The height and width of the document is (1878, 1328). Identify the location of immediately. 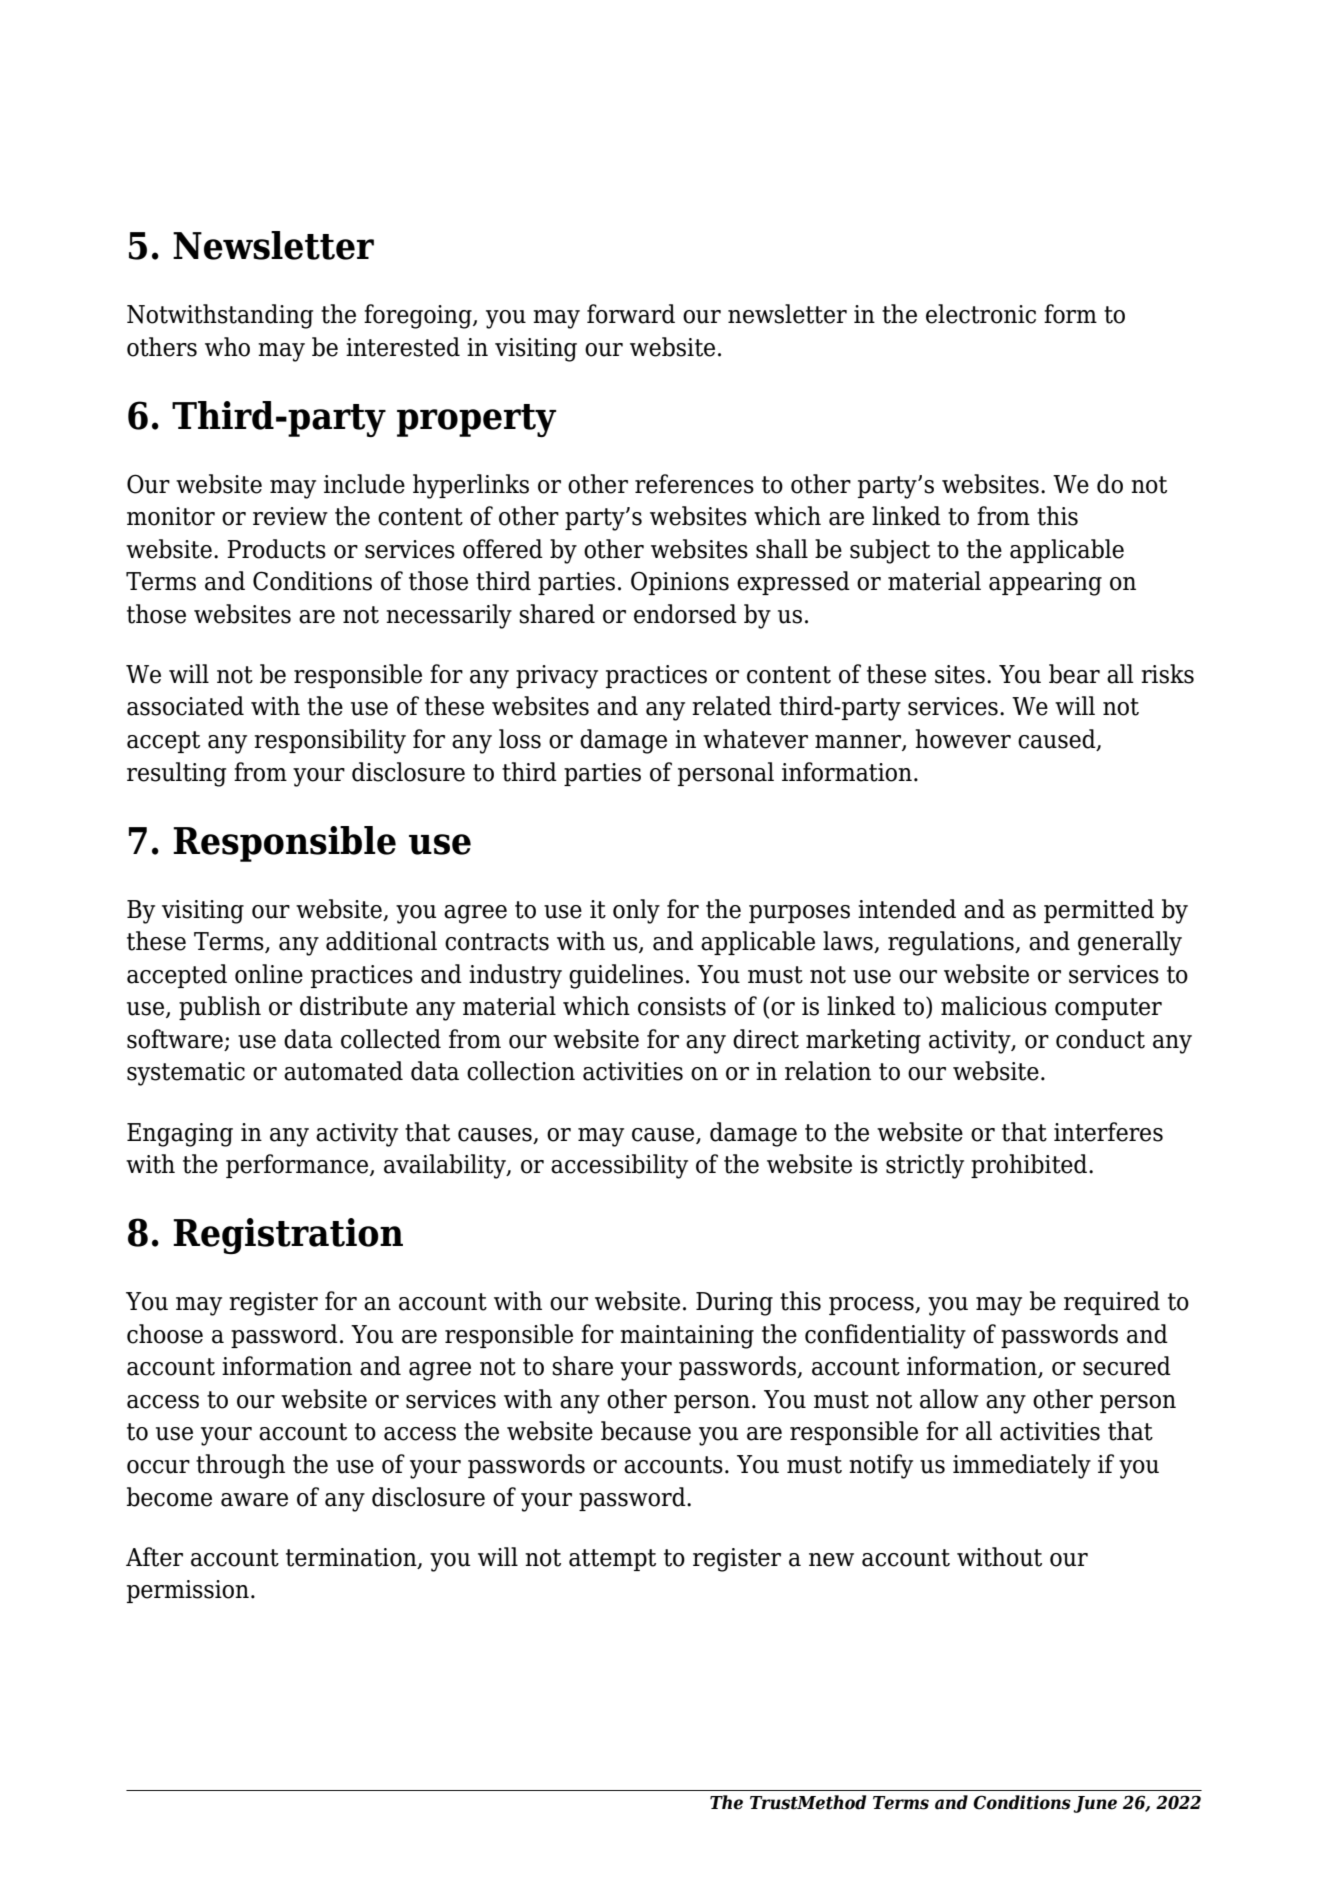
(1022, 1466).
